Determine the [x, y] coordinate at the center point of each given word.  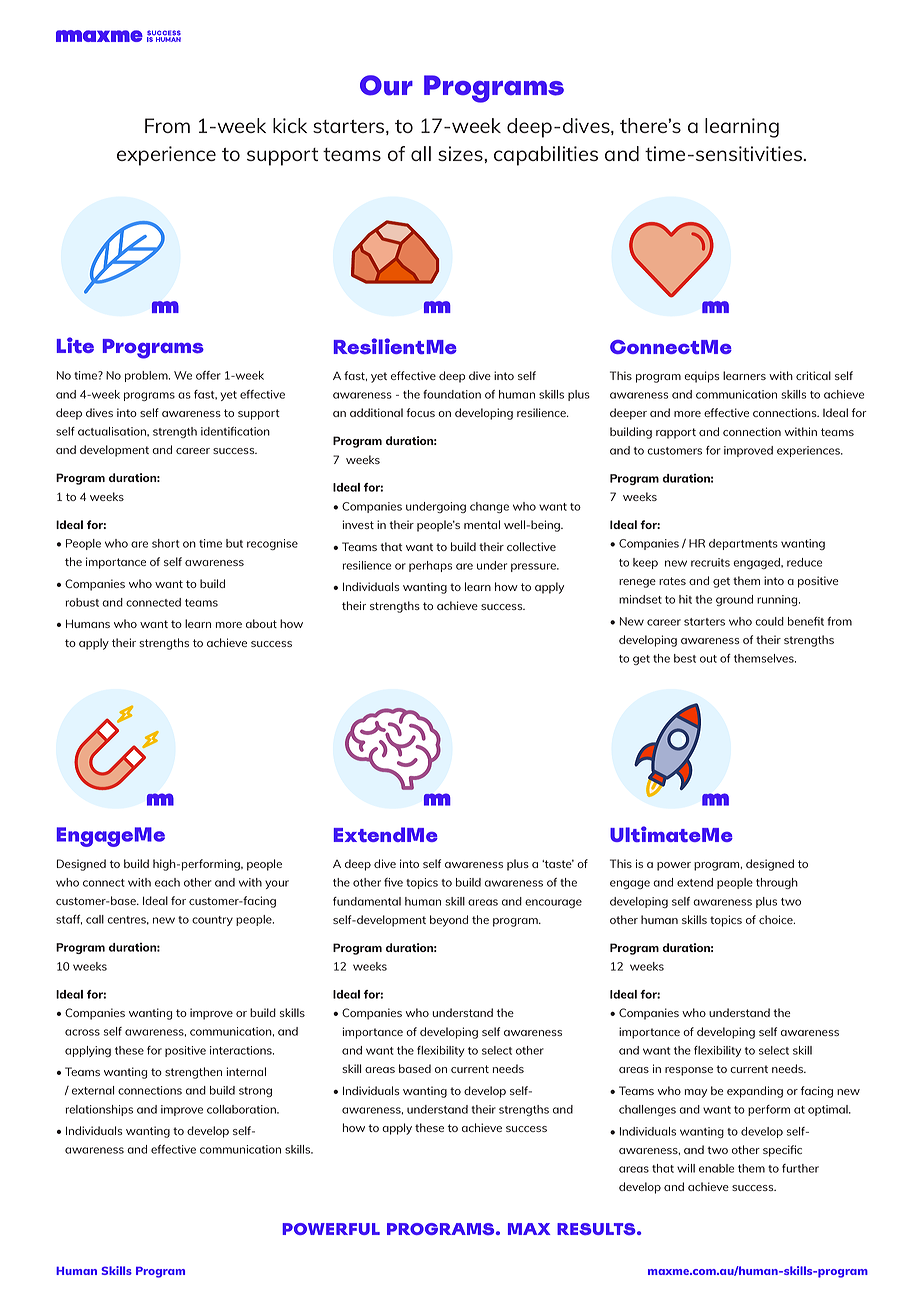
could [769, 621]
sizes [461, 153]
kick [290, 125]
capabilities [546, 156]
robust [82, 602]
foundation [452, 394]
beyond [449, 921]
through [777, 883]
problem [147, 376]
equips [701, 377]
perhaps [430, 566]
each [167, 882]
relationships [99, 1110]
